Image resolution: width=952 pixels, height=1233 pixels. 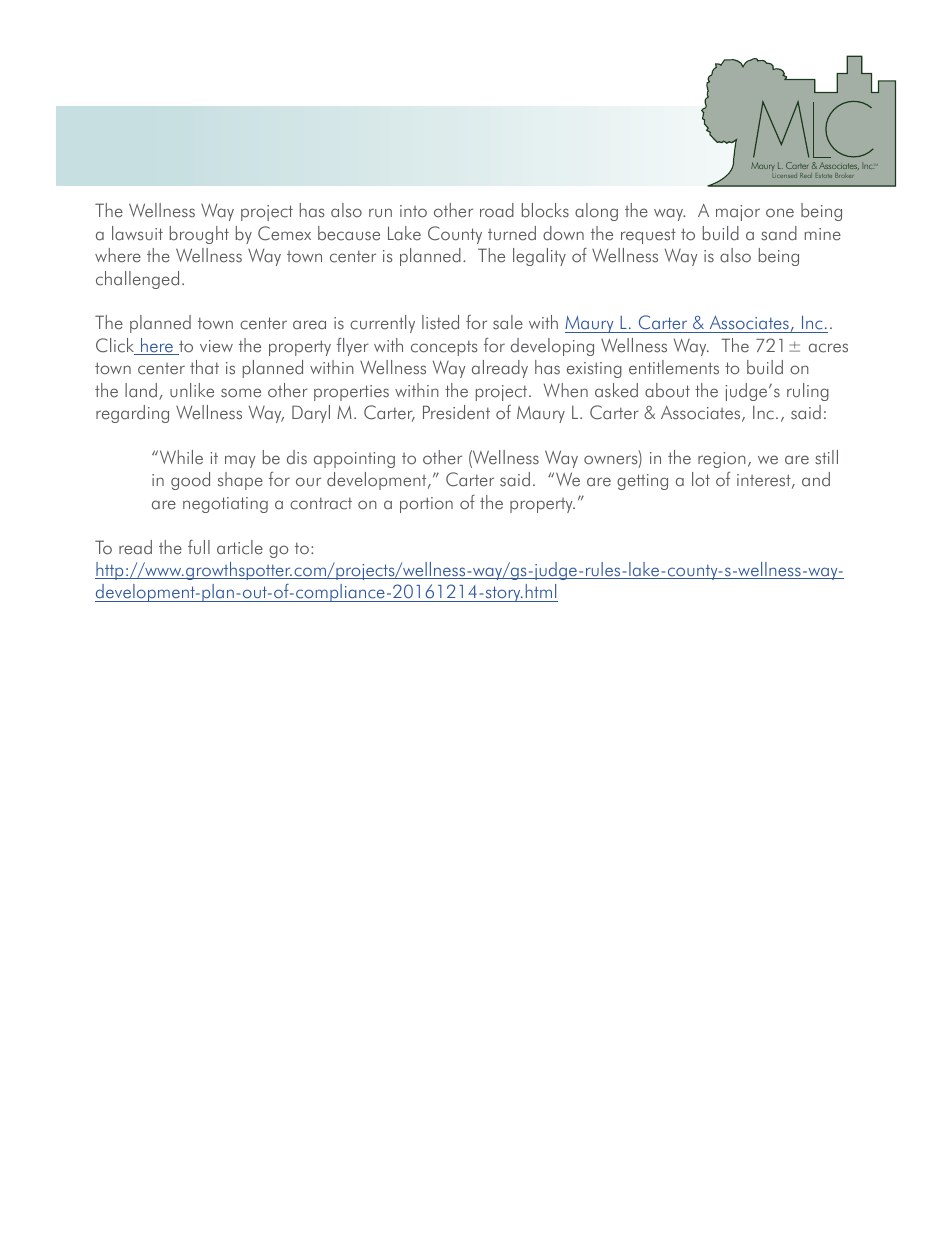 I want to click on full, so click(x=199, y=547).
